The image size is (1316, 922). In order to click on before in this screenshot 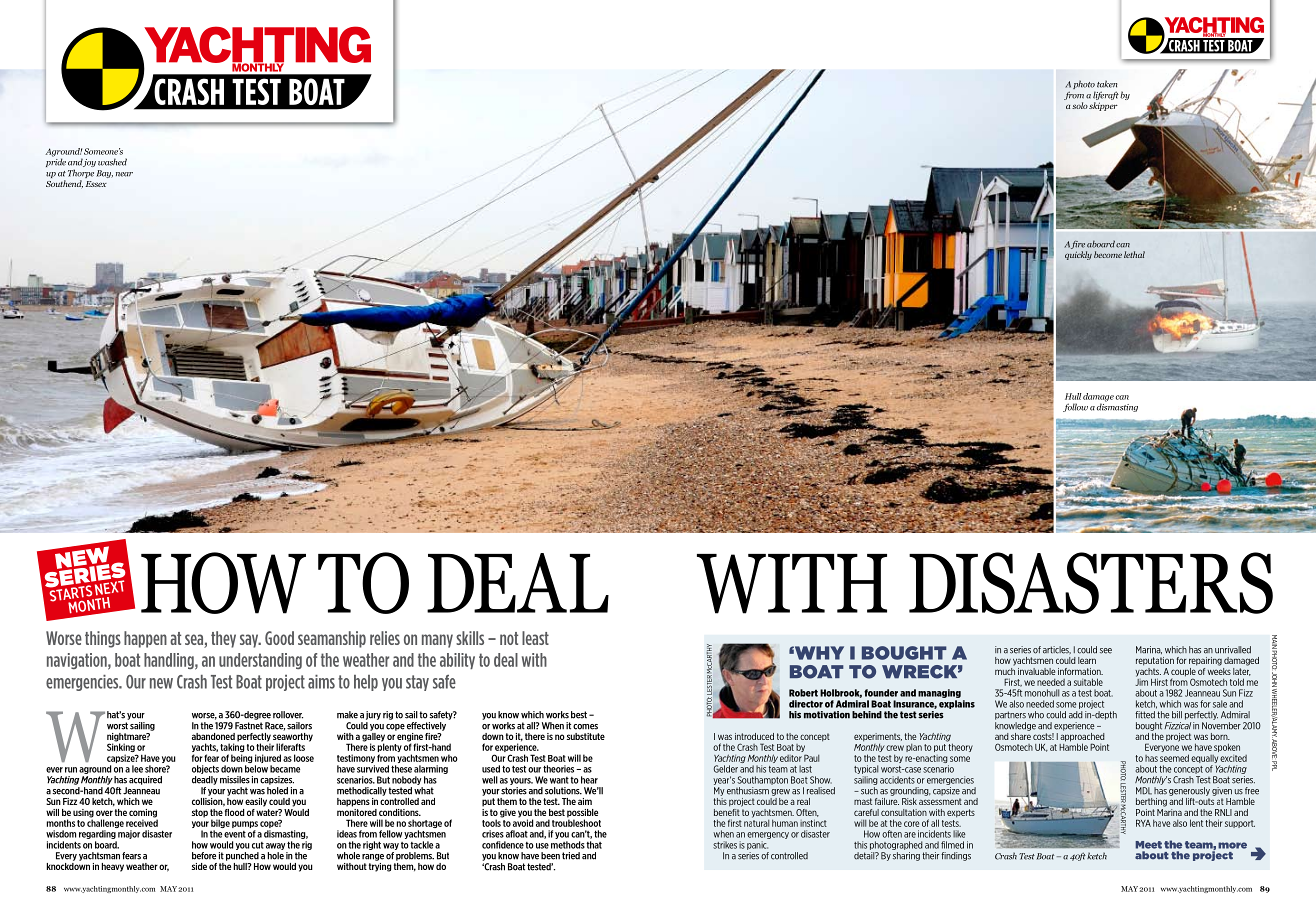, I will do `click(204, 856)`.
